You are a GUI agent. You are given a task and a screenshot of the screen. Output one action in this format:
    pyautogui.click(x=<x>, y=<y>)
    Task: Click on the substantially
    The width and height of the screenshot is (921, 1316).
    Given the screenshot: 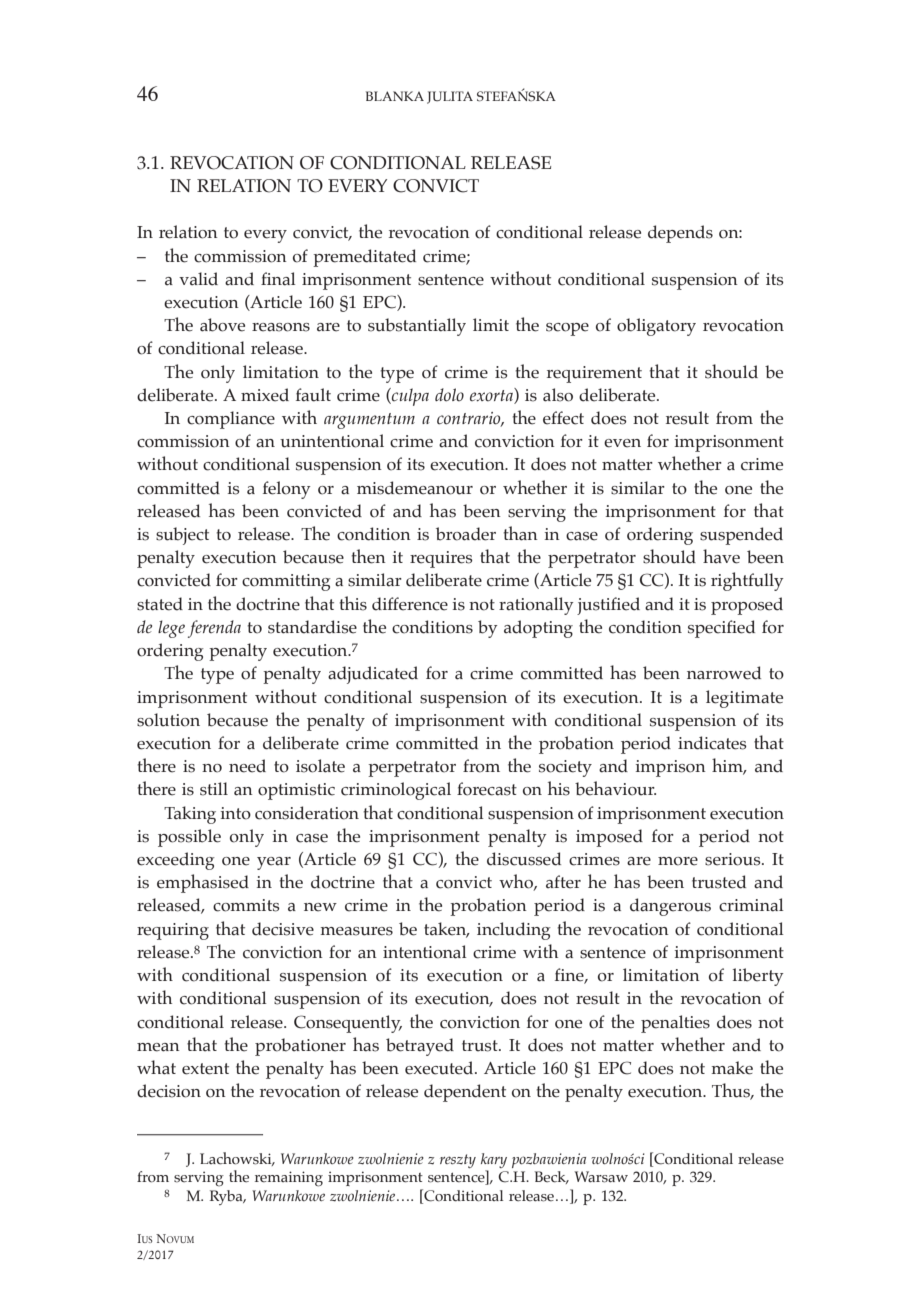 What is the action you would take?
    pyautogui.click(x=417, y=327)
